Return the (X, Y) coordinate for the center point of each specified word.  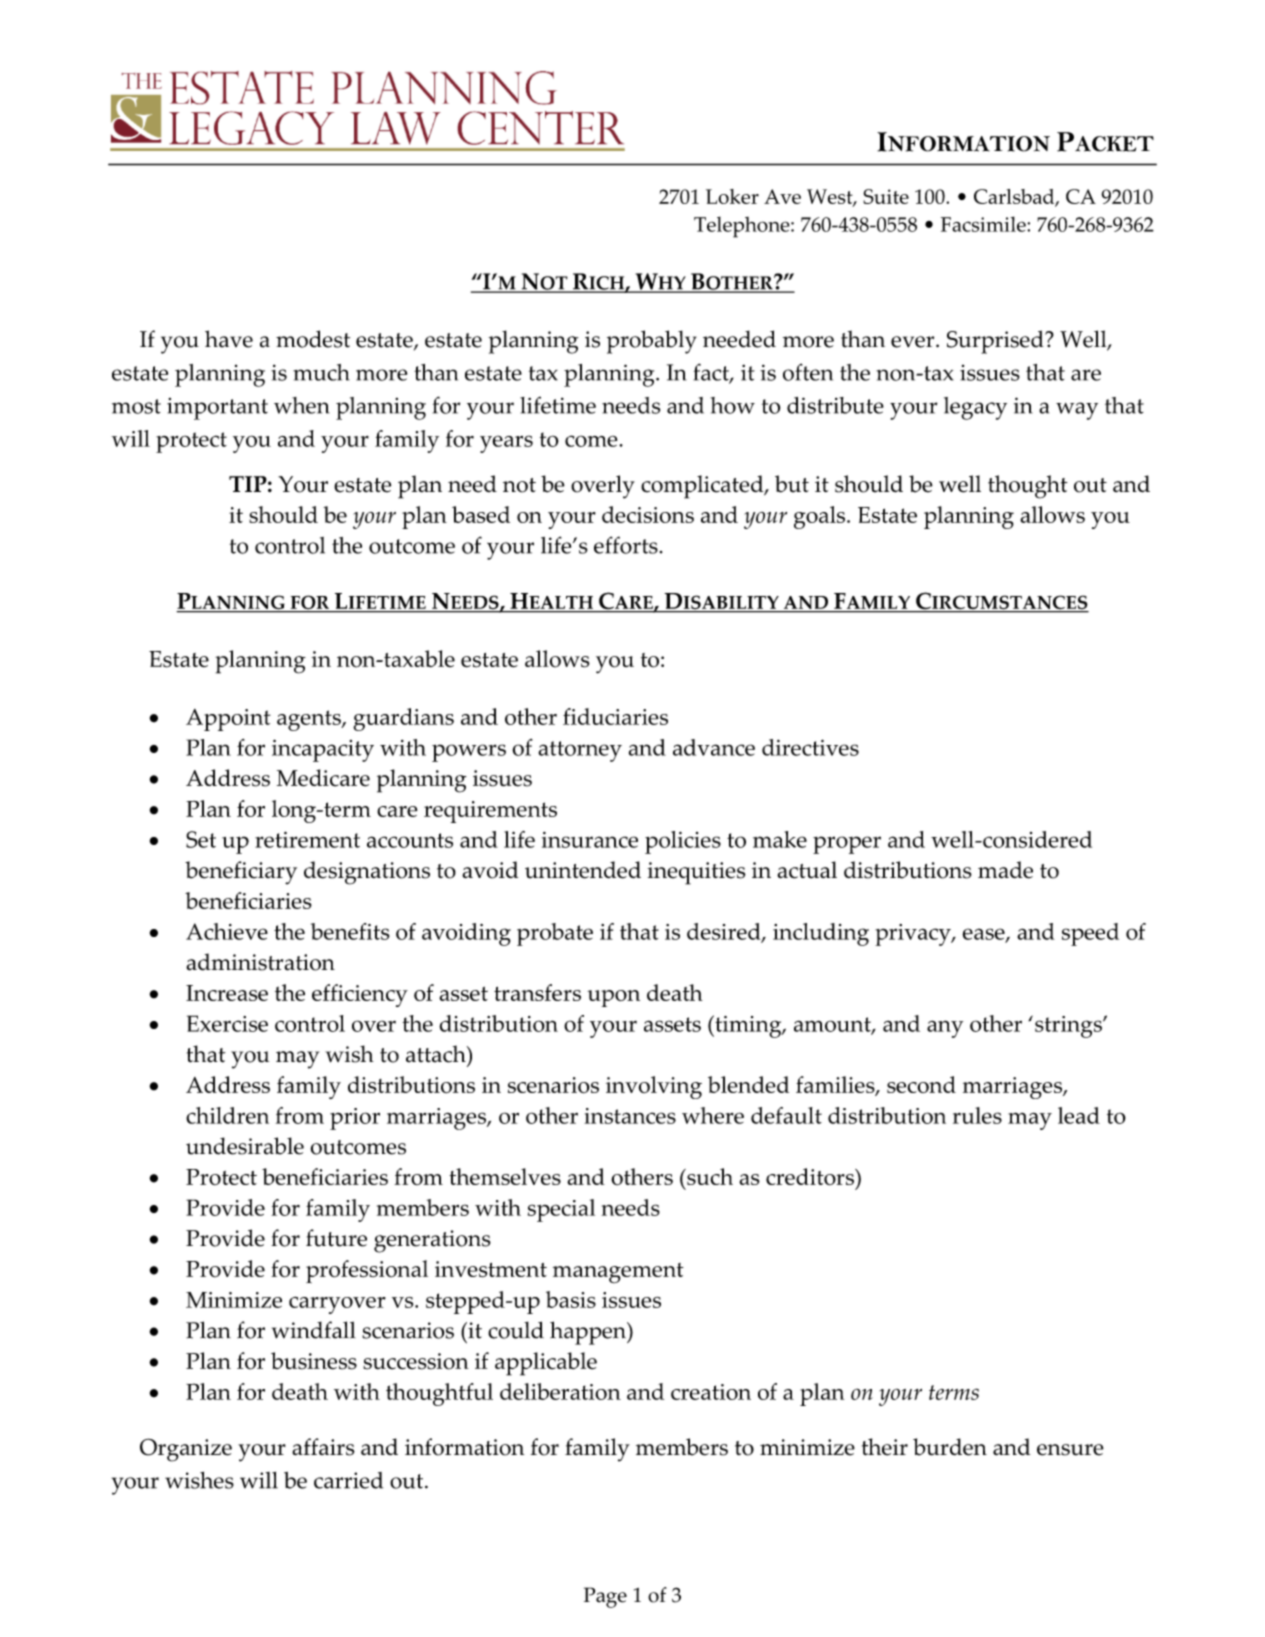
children (227, 1115)
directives (810, 747)
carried (348, 1480)
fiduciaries (615, 716)
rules (977, 1115)
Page (605, 1597)
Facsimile (984, 224)
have (229, 339)
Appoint (228, 720)
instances (630, 1116)
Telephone (743, 227)
